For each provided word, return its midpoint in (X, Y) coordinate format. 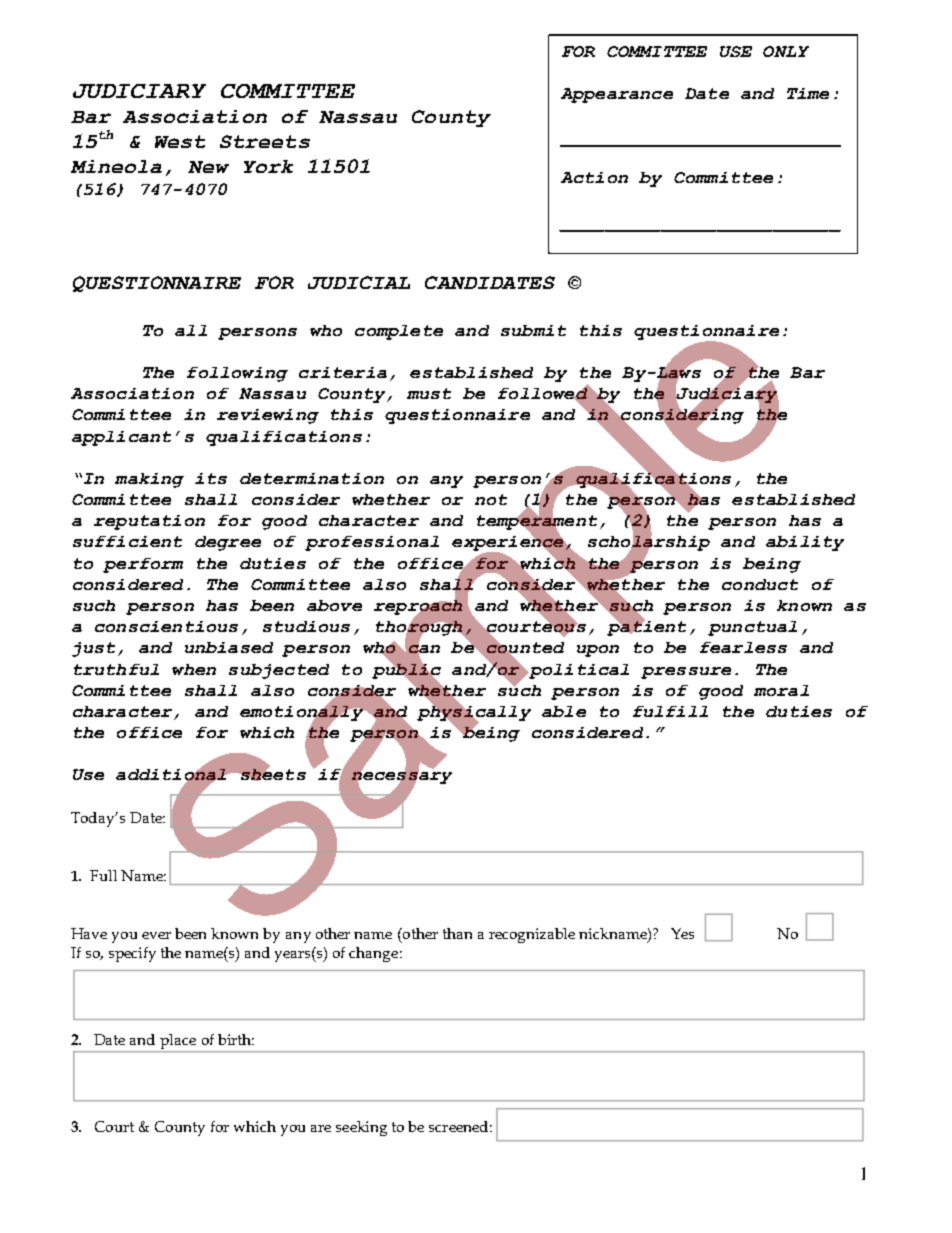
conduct (760, 584)
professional (372, 543)
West (180, 141)
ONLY (786, 51)
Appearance (617, 95)
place (179, 1043)
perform (143, 565)
